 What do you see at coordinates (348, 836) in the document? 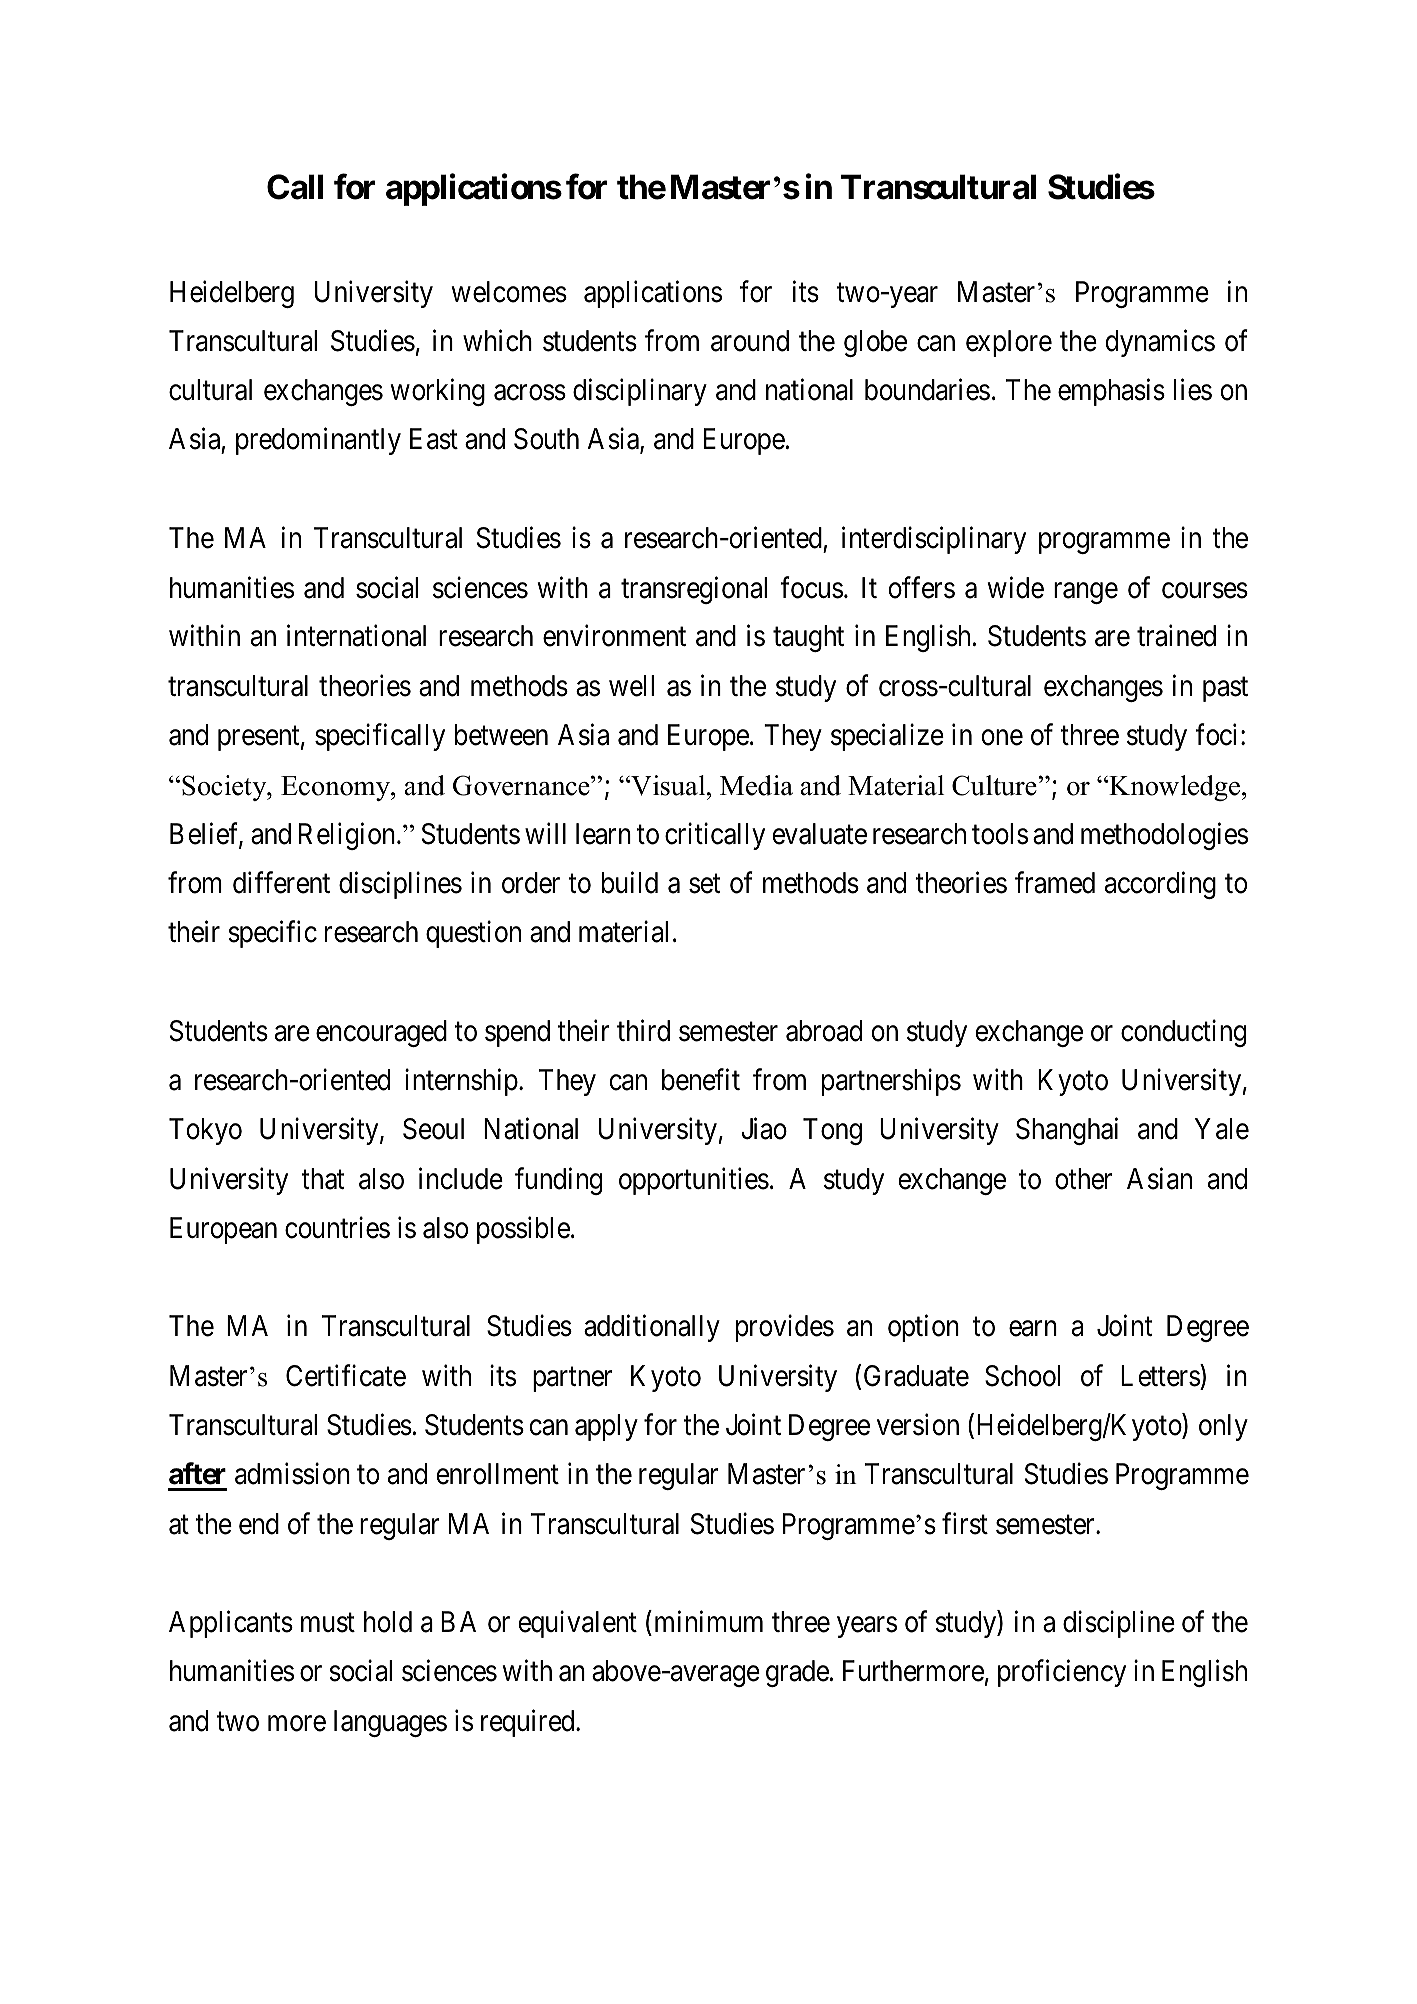
I see `Religion` at bounding box center [348, 836].
